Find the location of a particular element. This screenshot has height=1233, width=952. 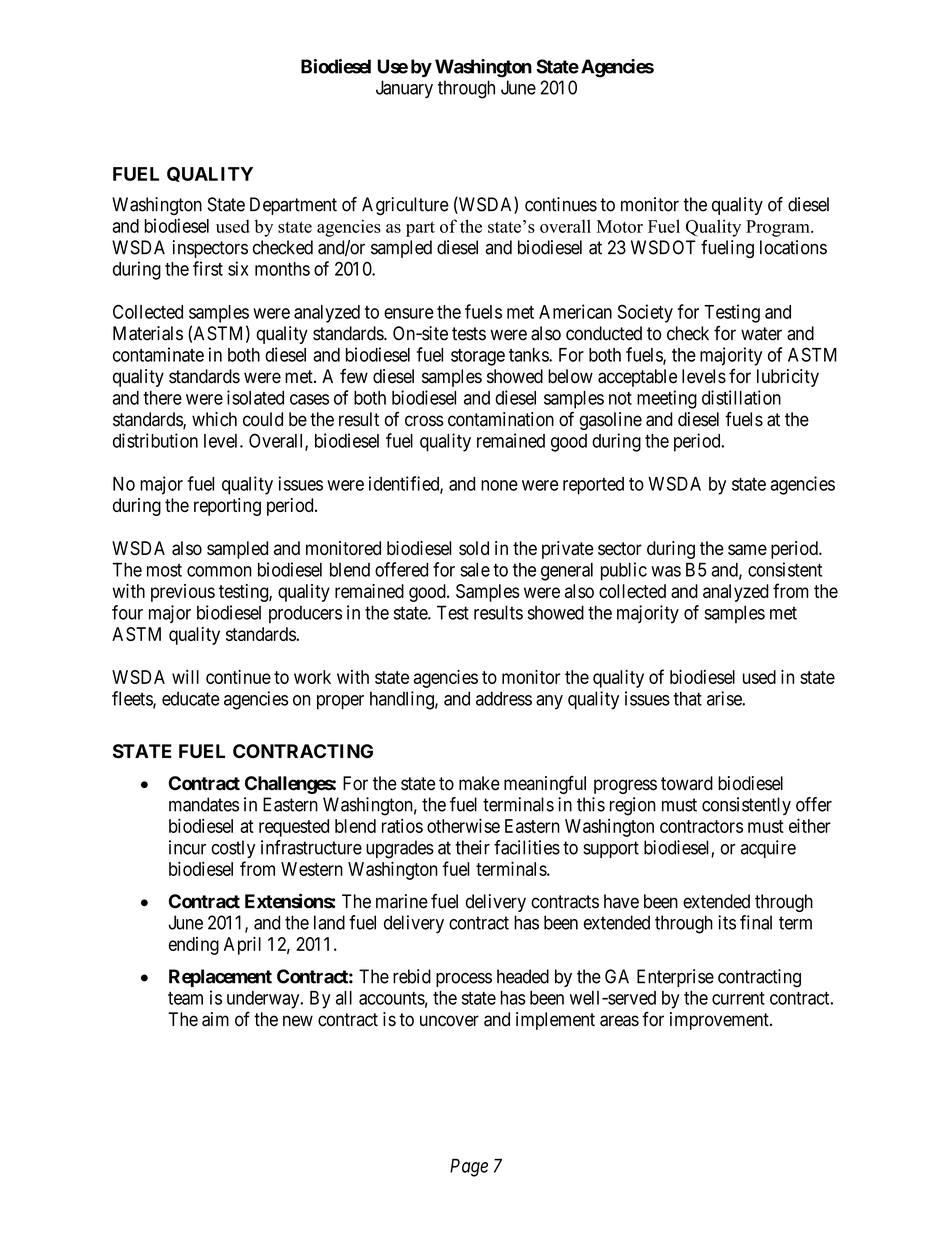

mandates is located at coordinates (204, 804).
